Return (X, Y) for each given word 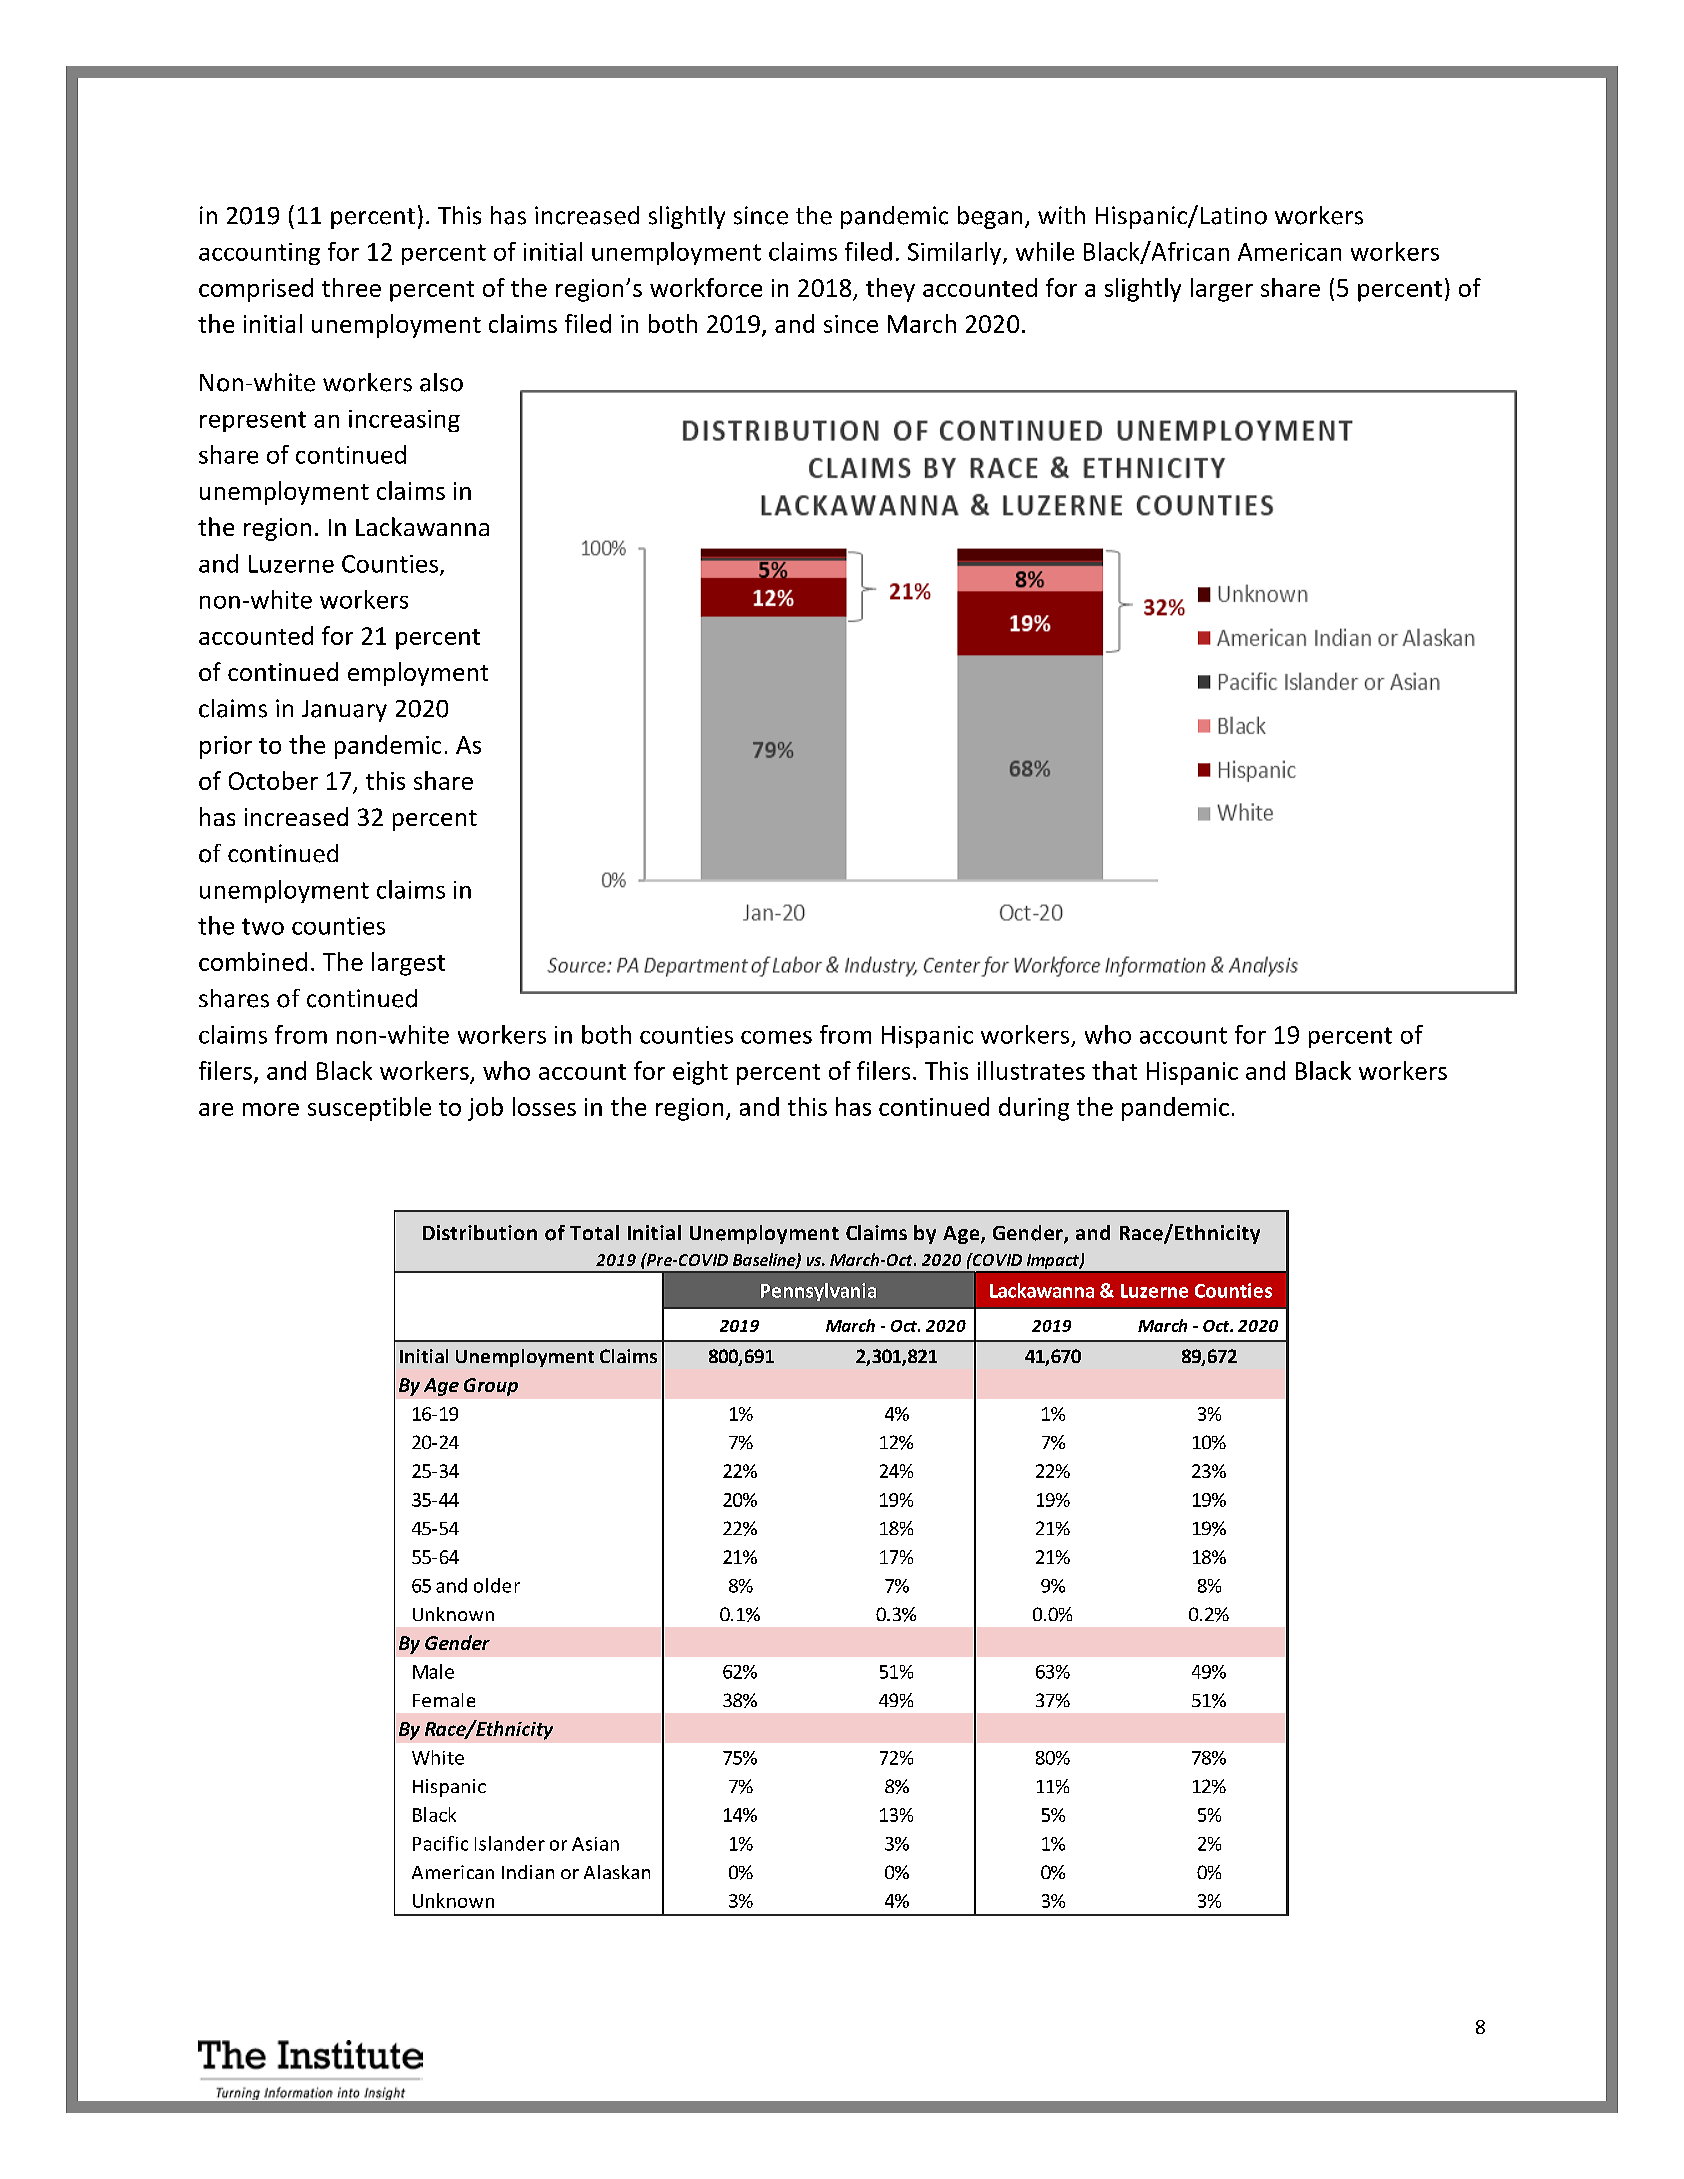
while (1045, 251)
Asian (595, 1844)
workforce (706, 287)
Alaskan (617, 1872)
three (351, 287)
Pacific (440, 1843)
